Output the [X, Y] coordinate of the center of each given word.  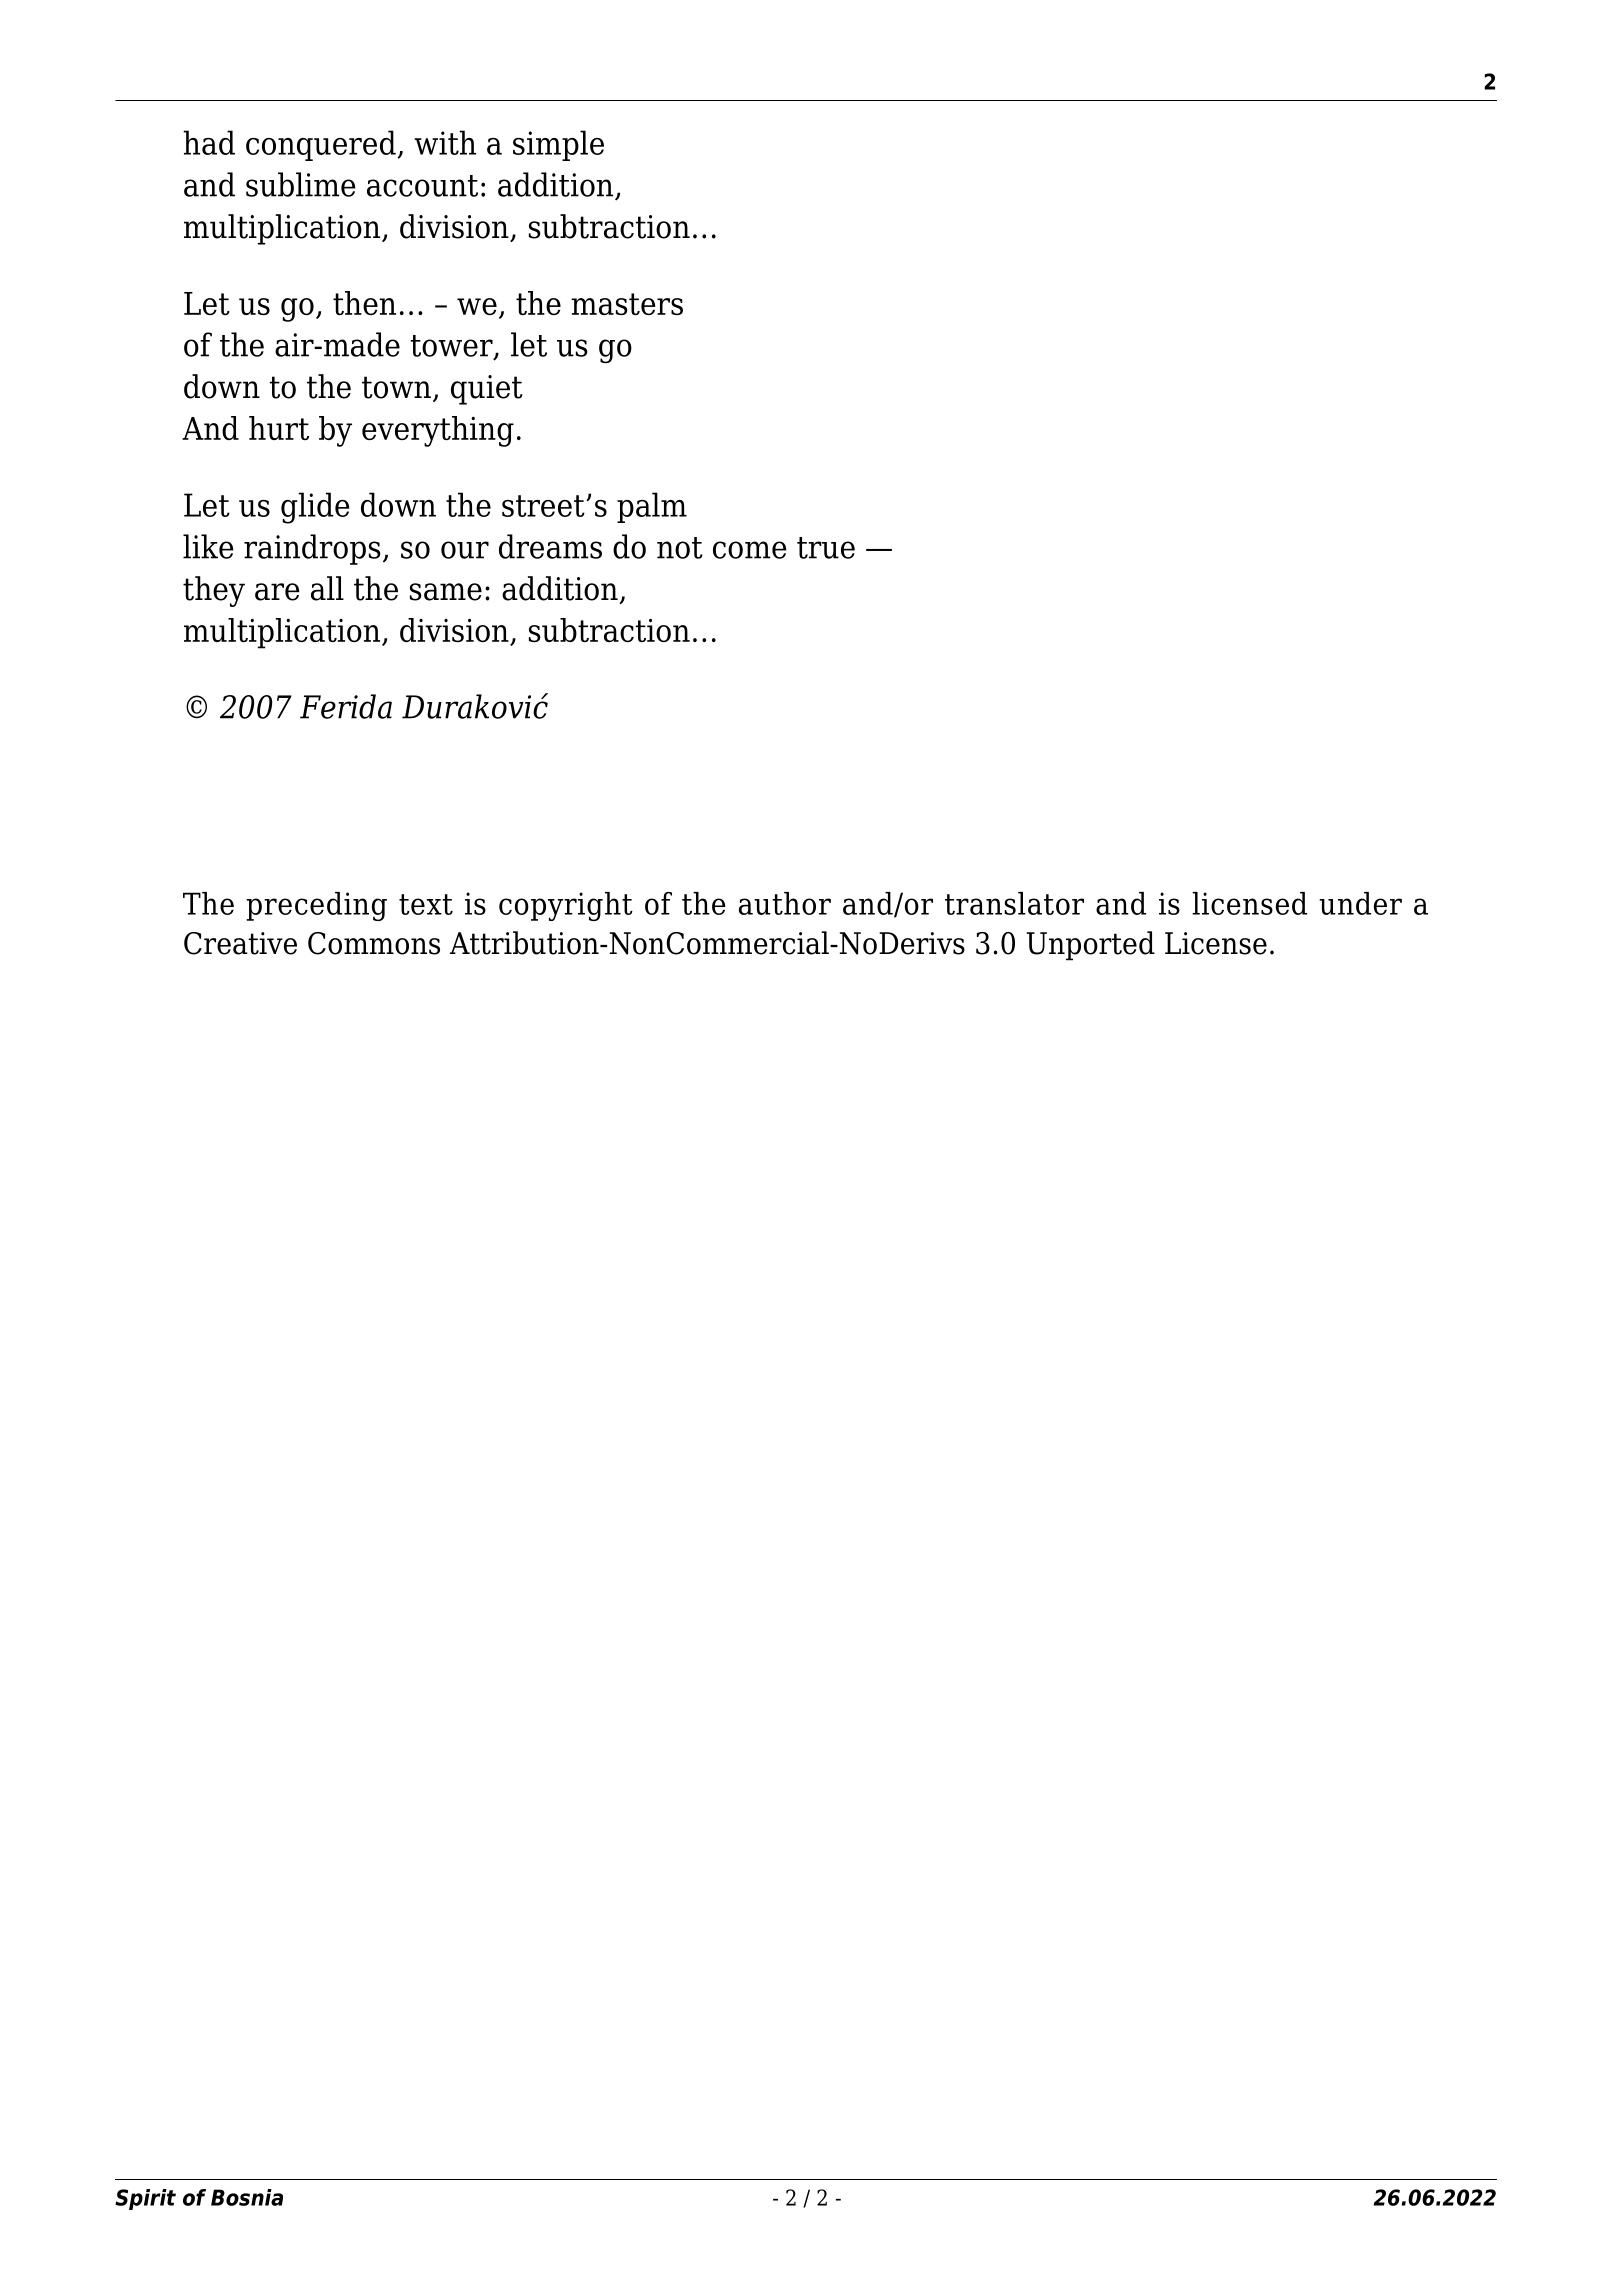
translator [1014, 903]
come [750, 550]
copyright [566, 906]
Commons [374, 943]
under [1360, 903]
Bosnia [247, 2197]
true [826, 548]
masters [627, 304]
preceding [316, 906]
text [426, 904]
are [277, 592]
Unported [1090, 946]
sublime [301, 184]
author [785, 903]
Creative [240, 943]
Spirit [145, 2199]
